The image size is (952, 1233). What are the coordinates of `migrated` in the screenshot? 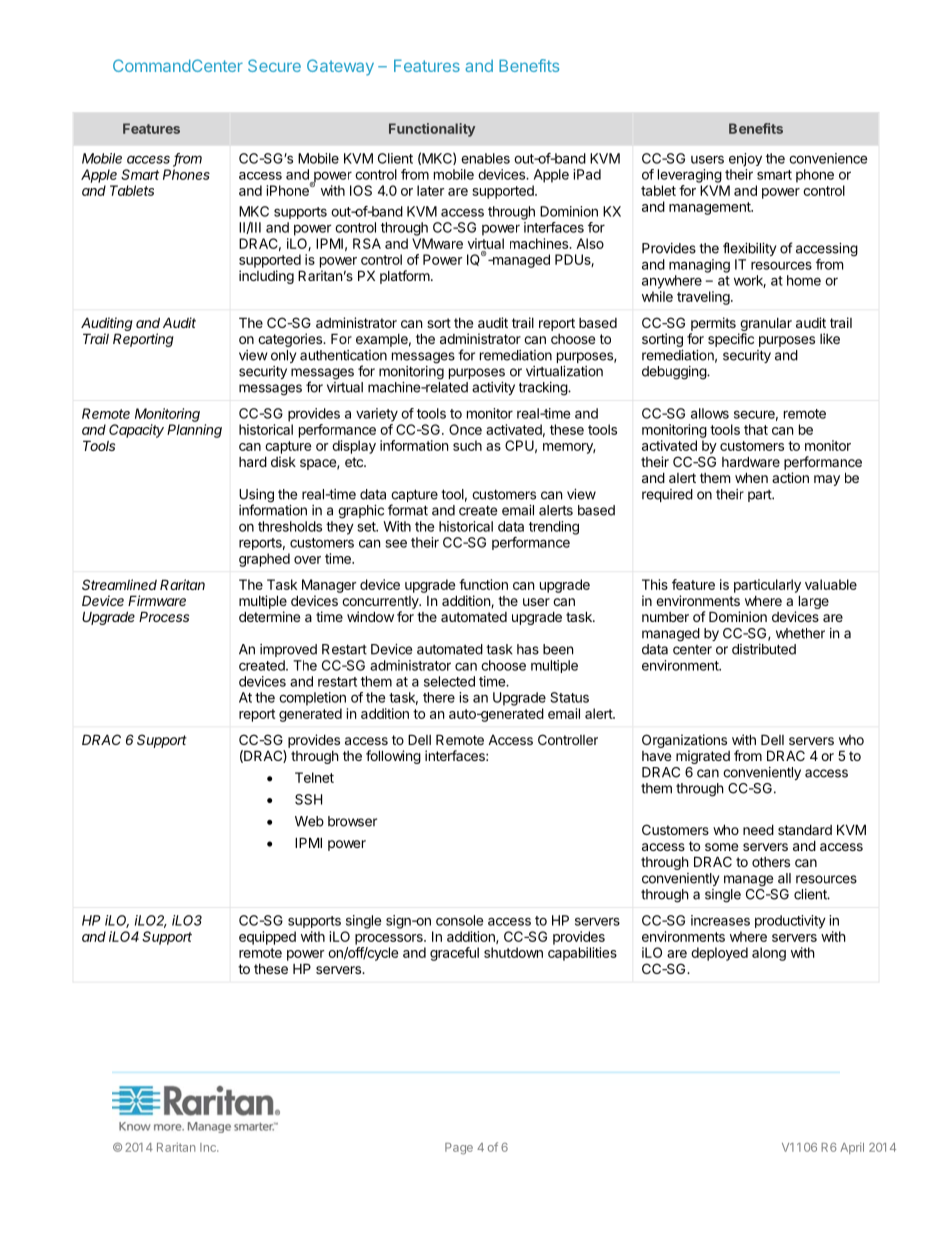 It's located at (703, 757).
